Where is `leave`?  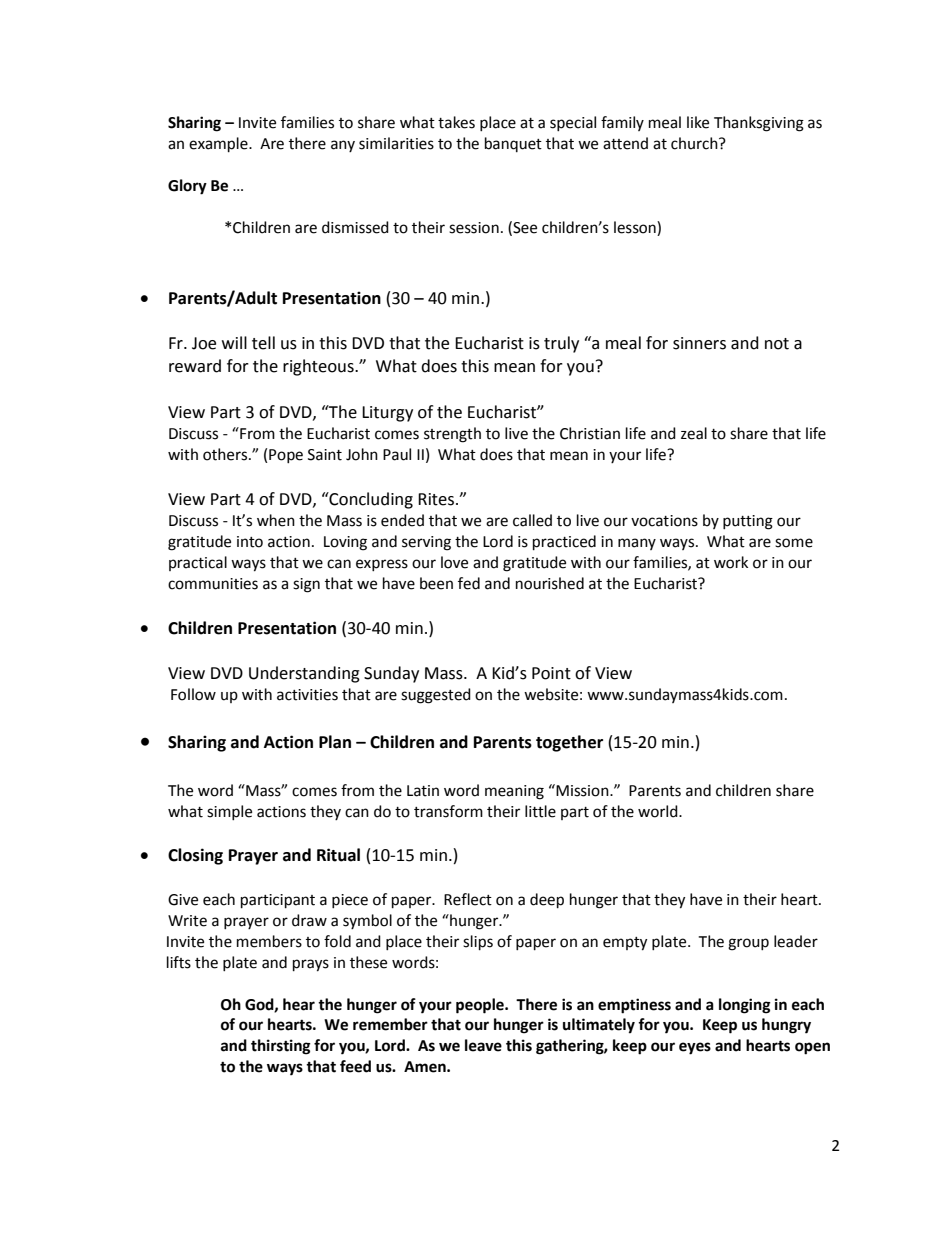
leave is located at coordinates (483, 1045).
